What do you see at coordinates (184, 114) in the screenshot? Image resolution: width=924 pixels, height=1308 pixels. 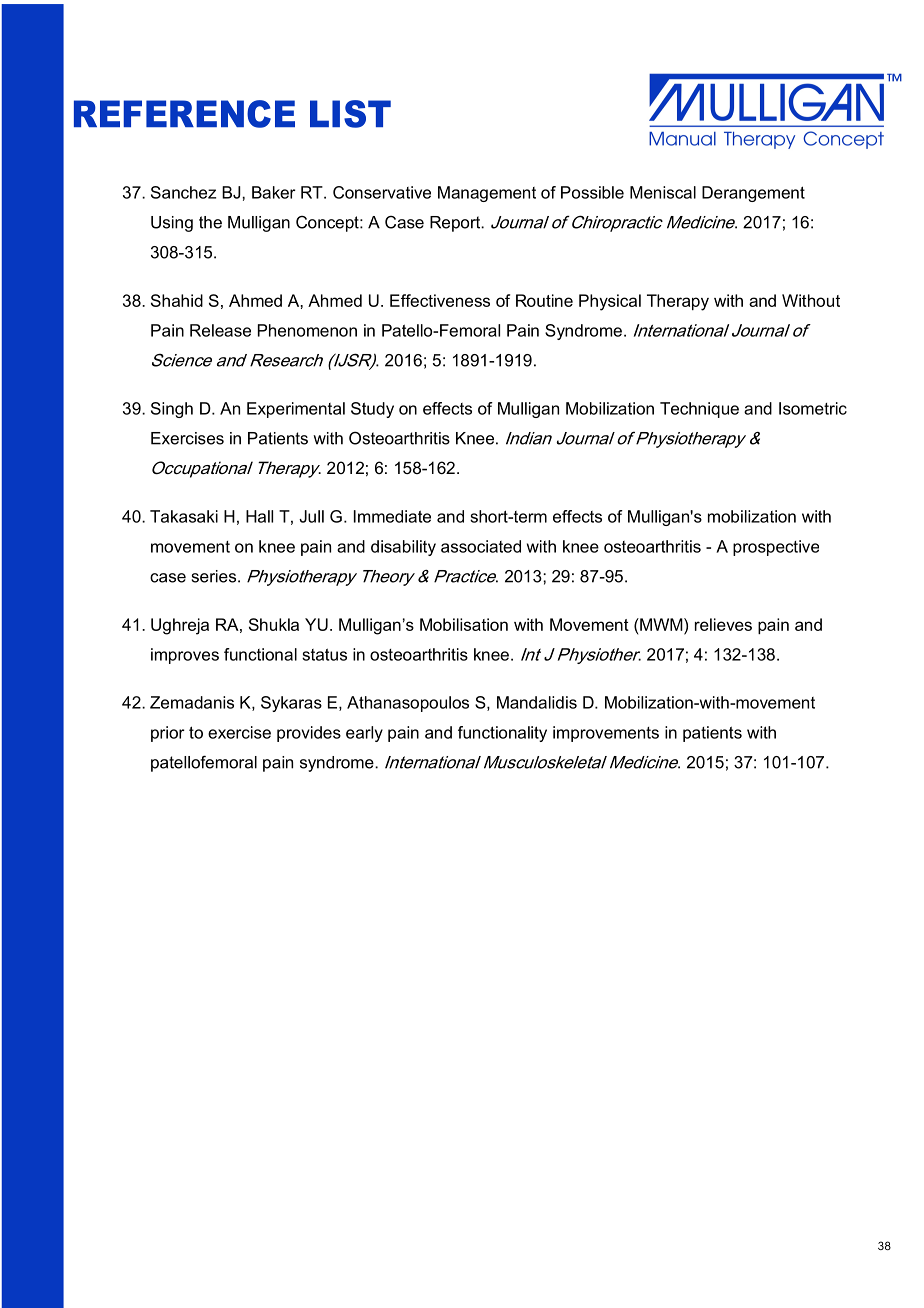 I see `REFERENCE` at bounding box center [184, 114].
